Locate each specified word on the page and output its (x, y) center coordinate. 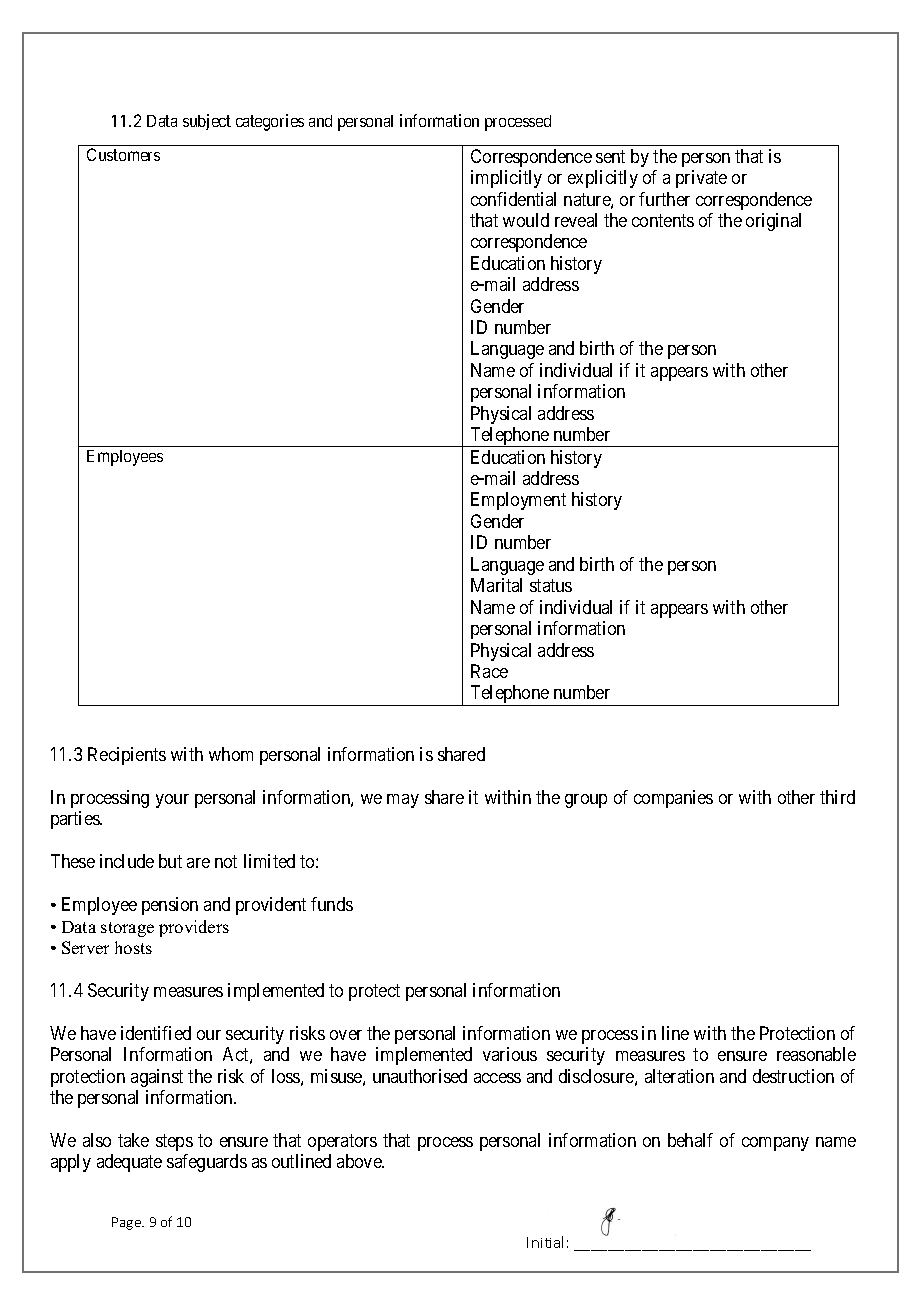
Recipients (127, 756)
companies (673, 799)
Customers (123, 154)
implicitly (506, 179)
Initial (545, 1242)
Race (489, 671)
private (701, 179)
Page (127, 1223)
